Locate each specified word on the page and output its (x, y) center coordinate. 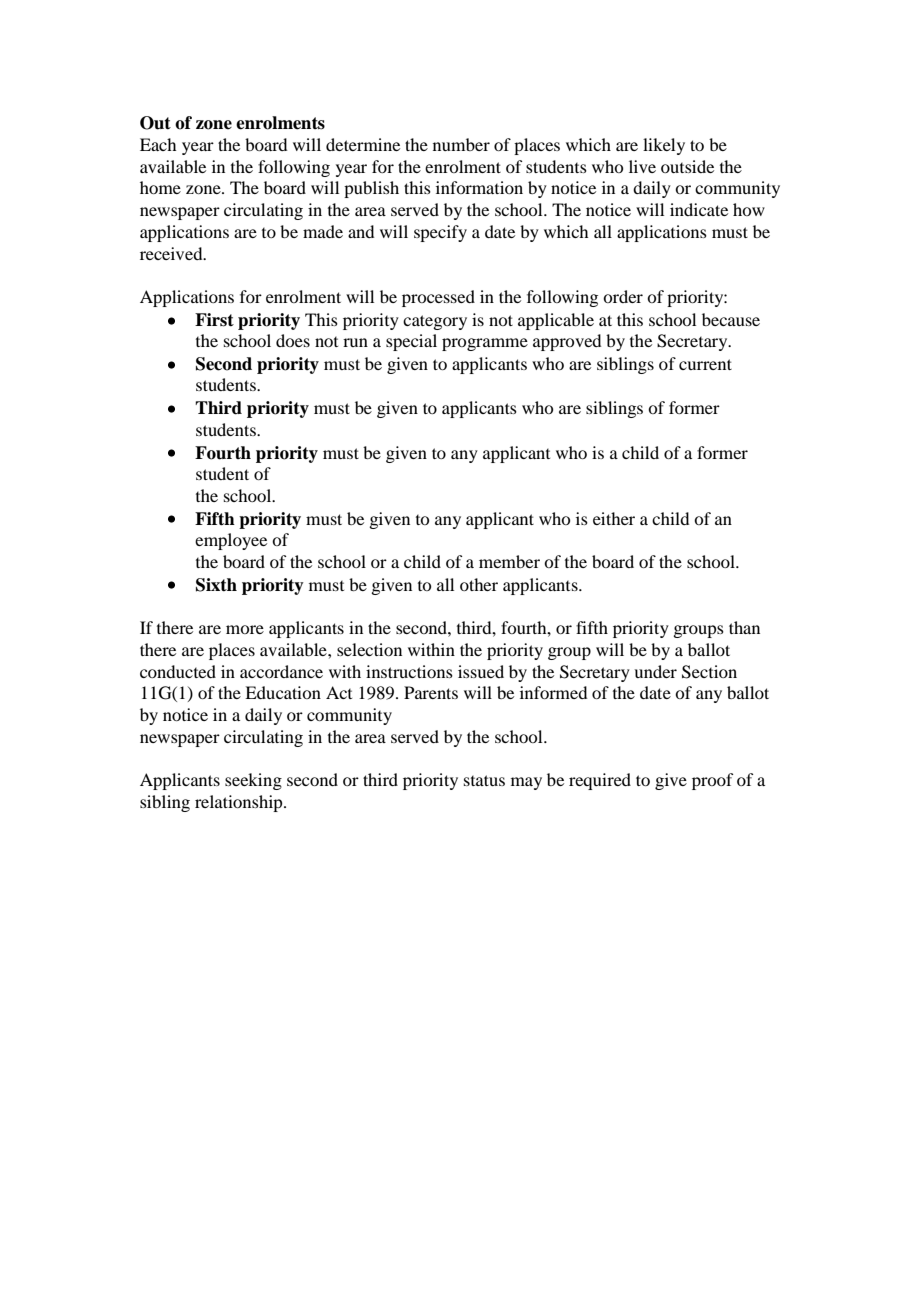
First (214, 320)
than (744, 627)
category (435, 322)
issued (481, 671)
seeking (253, 781)
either (614, 518)
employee (231, 541)
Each (158, 144)
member (509, 561)
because (731, 319)
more (245, 629)
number (461, 144)
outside (687, 166)
